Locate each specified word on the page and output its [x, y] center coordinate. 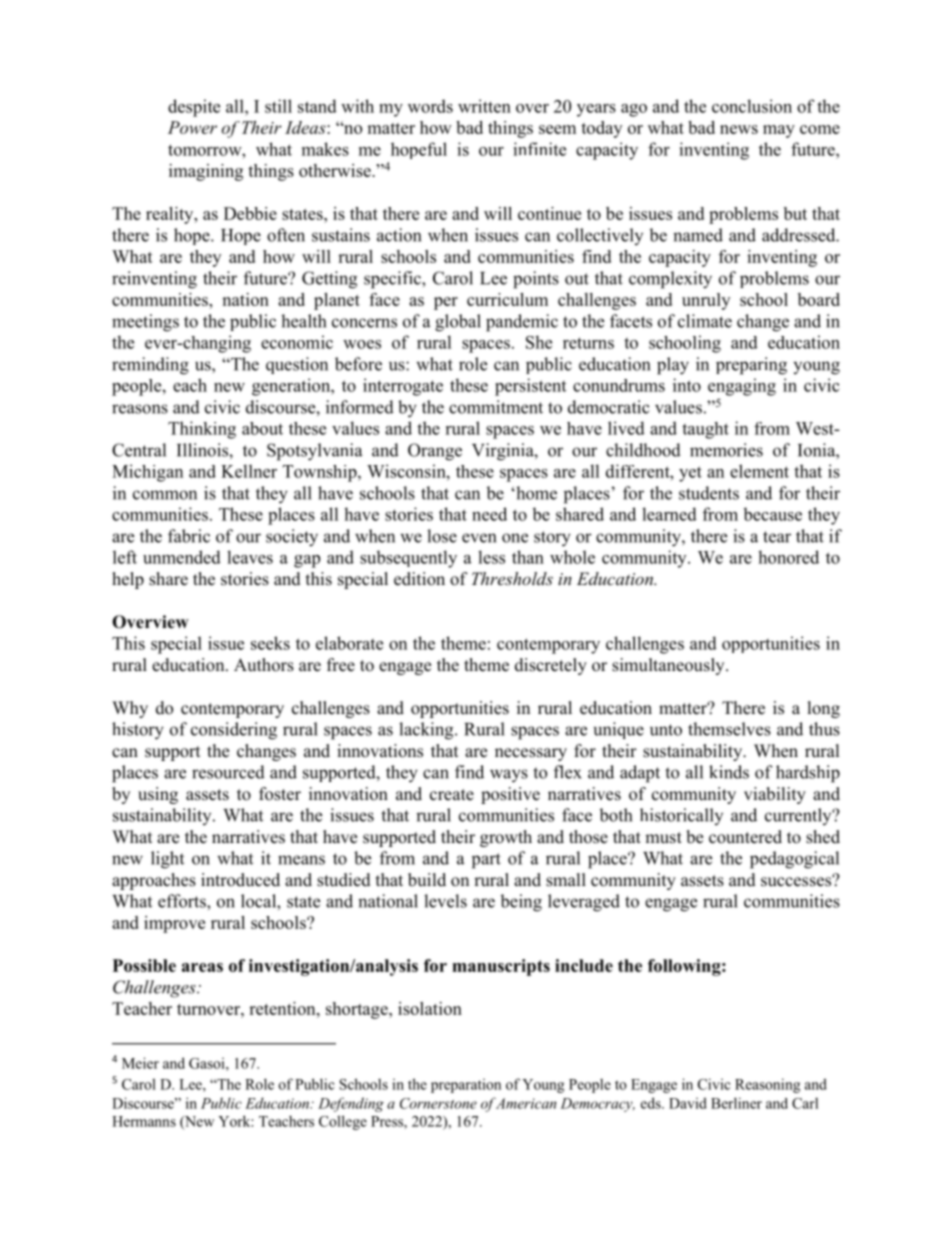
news [739, 129]
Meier [140, 1063]
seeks [270, 643]
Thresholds [512, 578]
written [484, 106]
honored [788, 557]
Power [192, 127]
